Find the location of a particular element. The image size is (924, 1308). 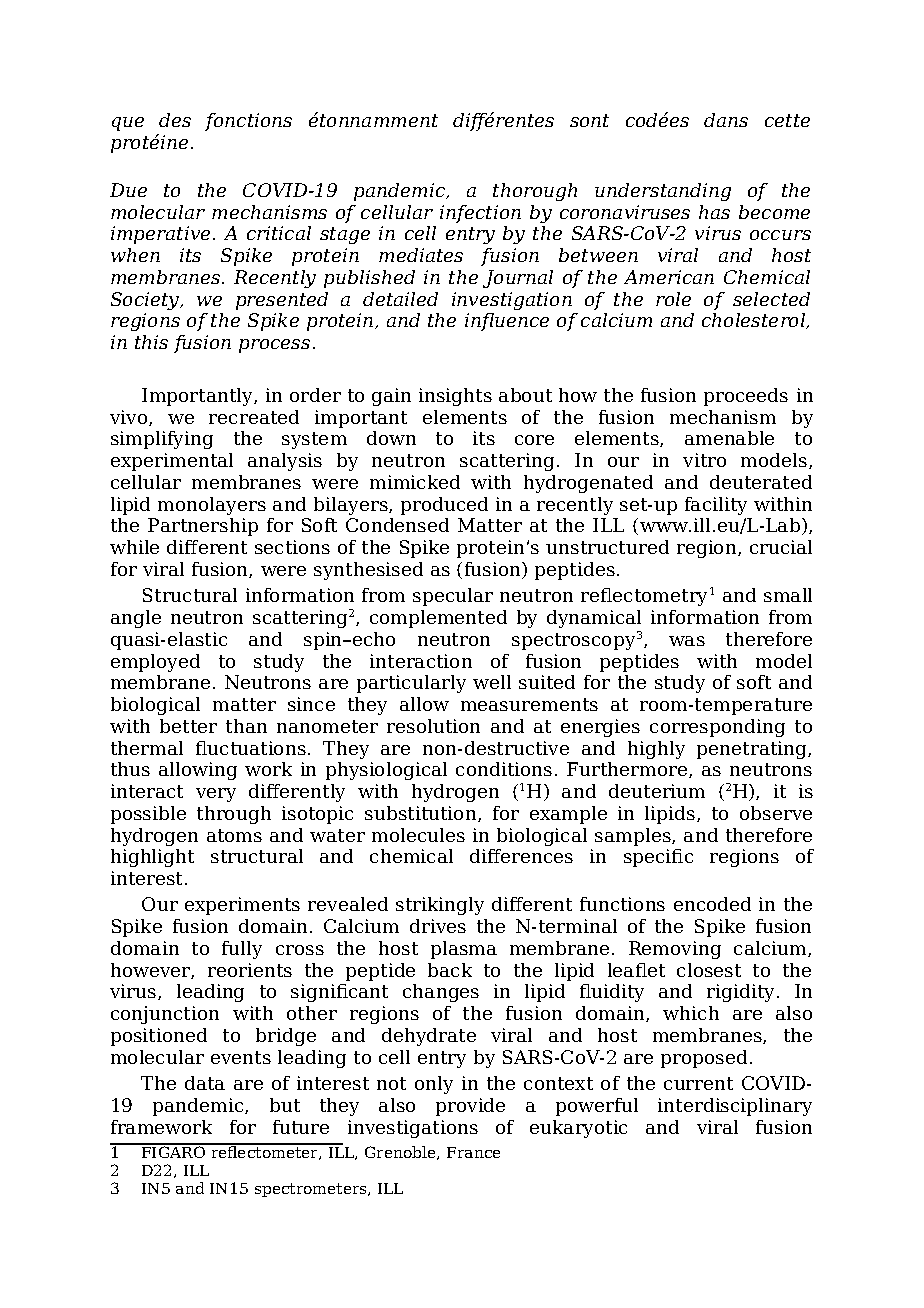

France is located at coordinates (473, 1152).
